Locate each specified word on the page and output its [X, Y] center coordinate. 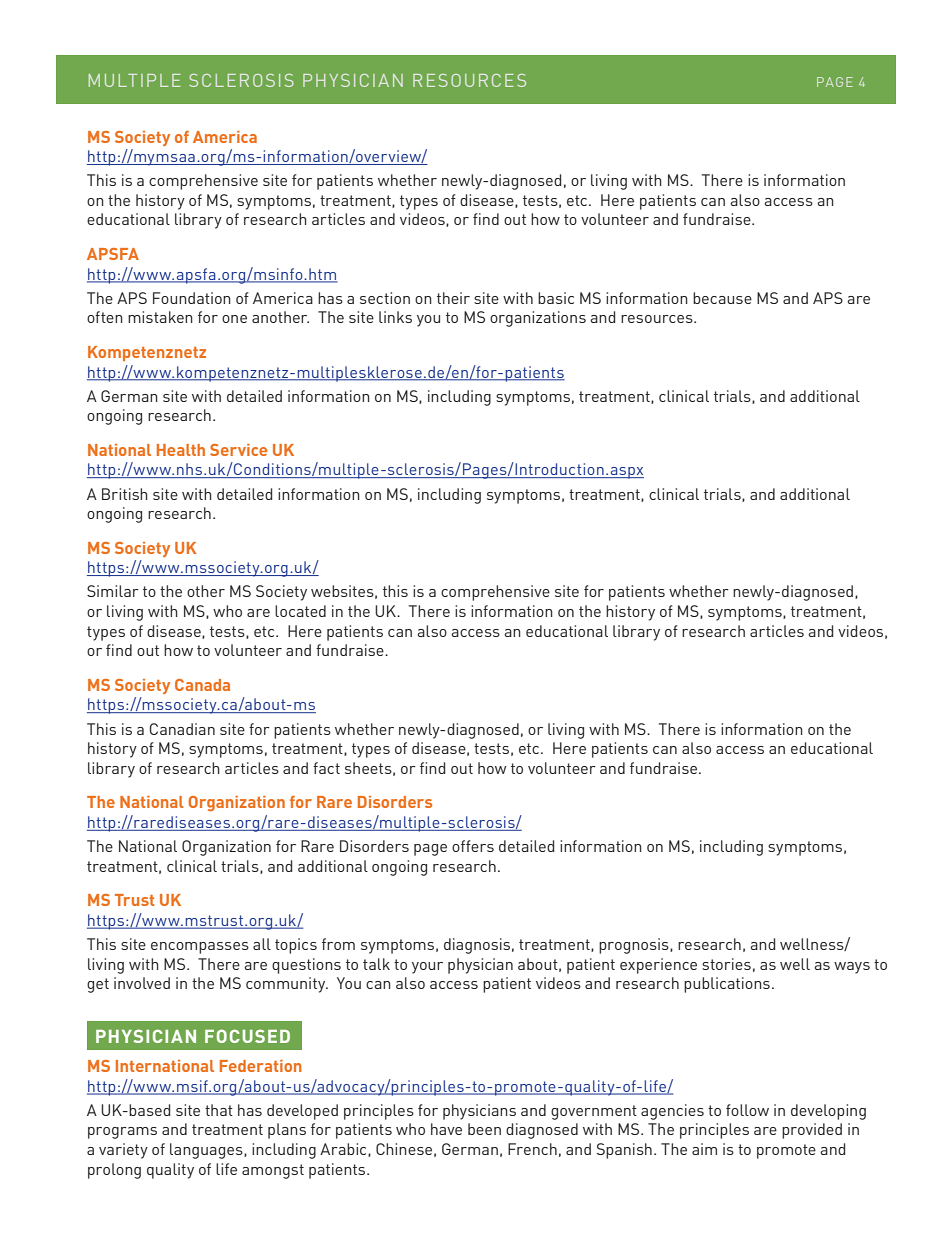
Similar [113, 591]
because [722, 298]
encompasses [200, 948]
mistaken [160, 317]
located [300, 611]
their [453, 298]
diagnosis [477, 946]
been [484, 1129]
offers [473, 846]
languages [207, 1151]
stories [726, 964]
